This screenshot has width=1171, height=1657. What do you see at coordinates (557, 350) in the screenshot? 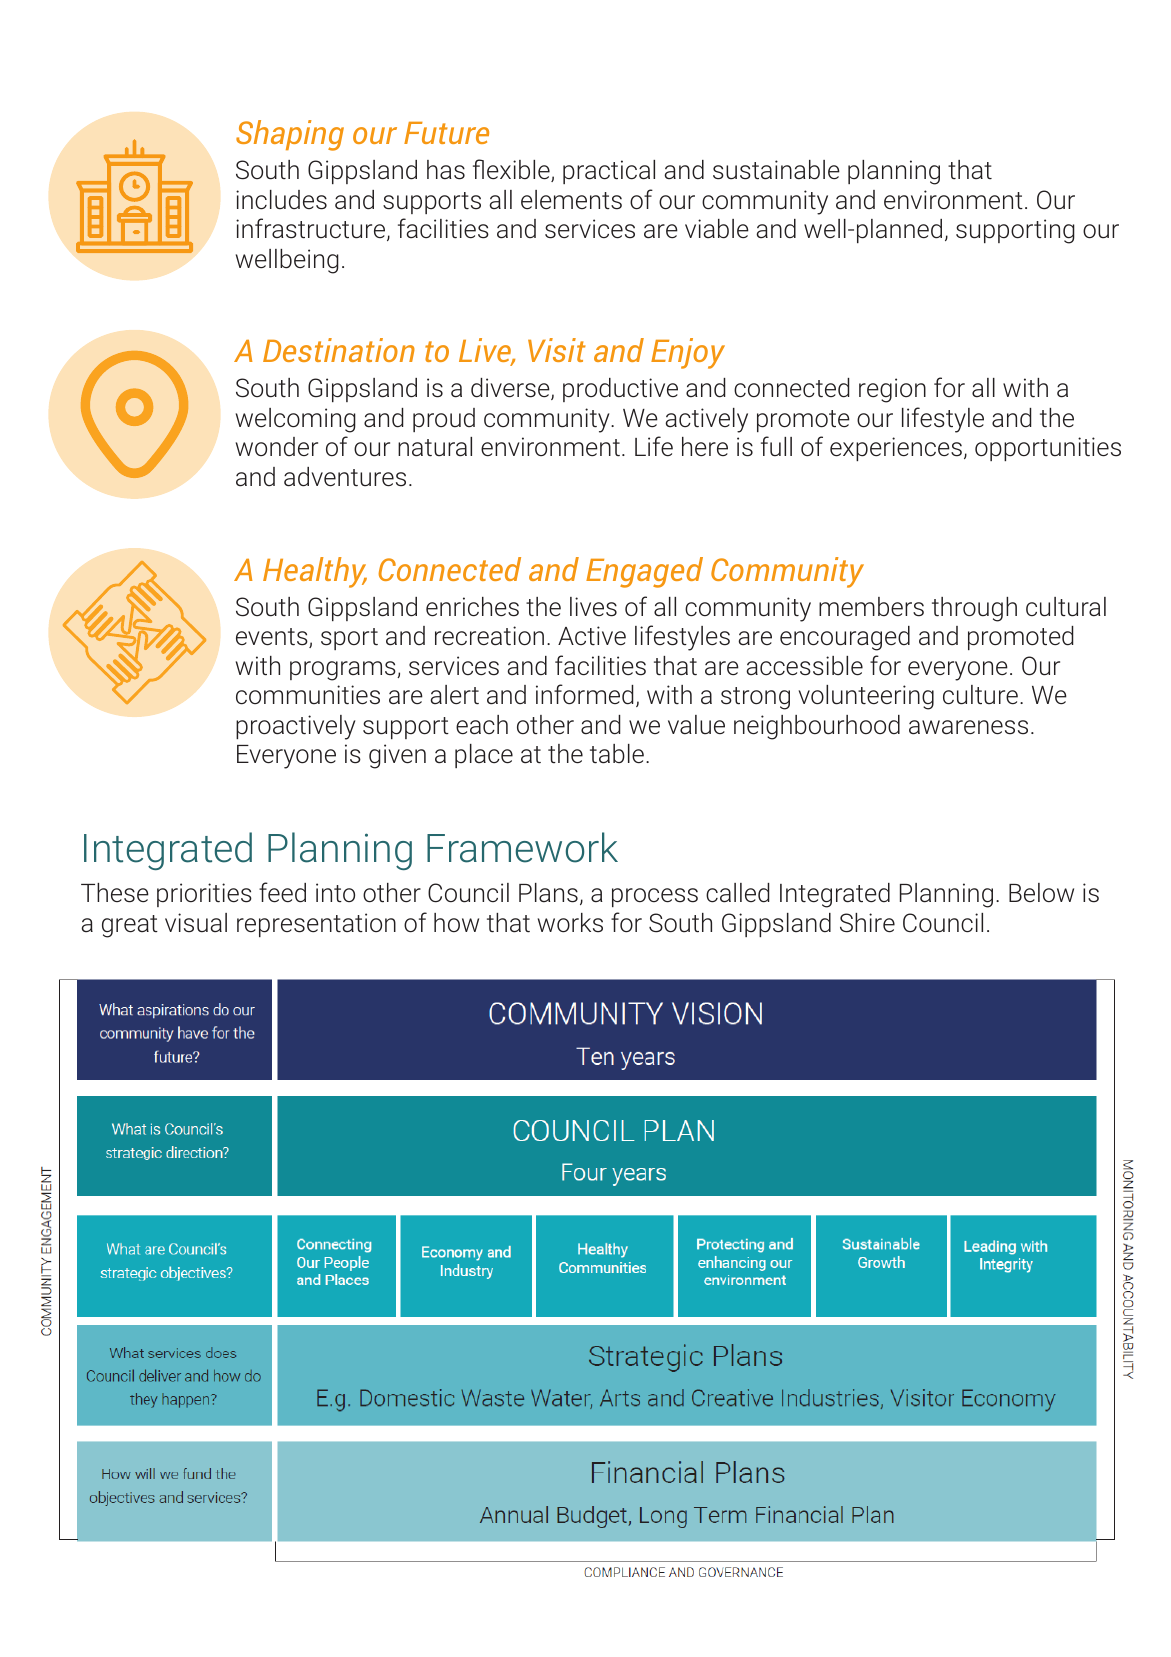
I see `Visit` at bounding box center [557, 350].
